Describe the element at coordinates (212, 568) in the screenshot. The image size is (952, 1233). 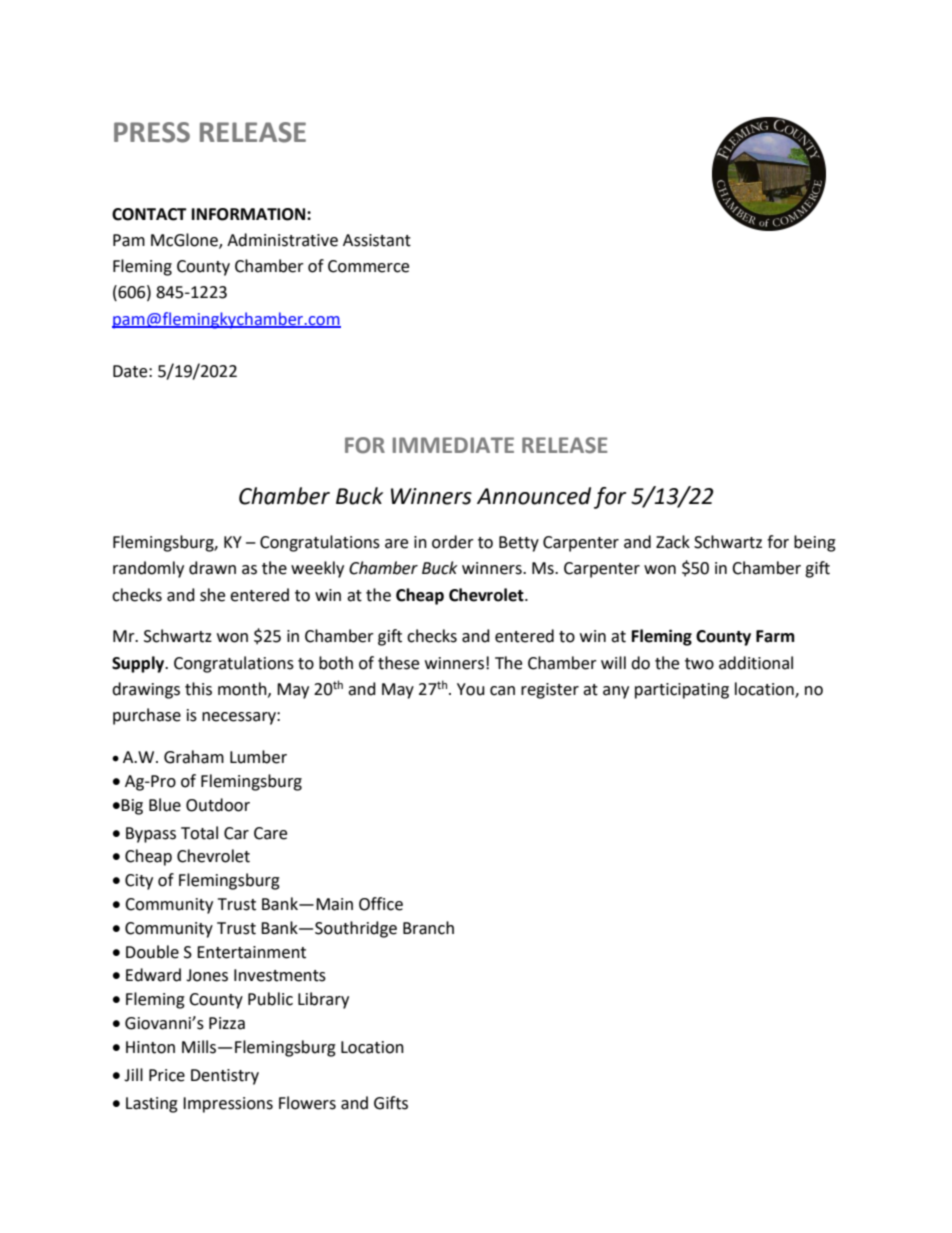
I see `drawn` at that location.
